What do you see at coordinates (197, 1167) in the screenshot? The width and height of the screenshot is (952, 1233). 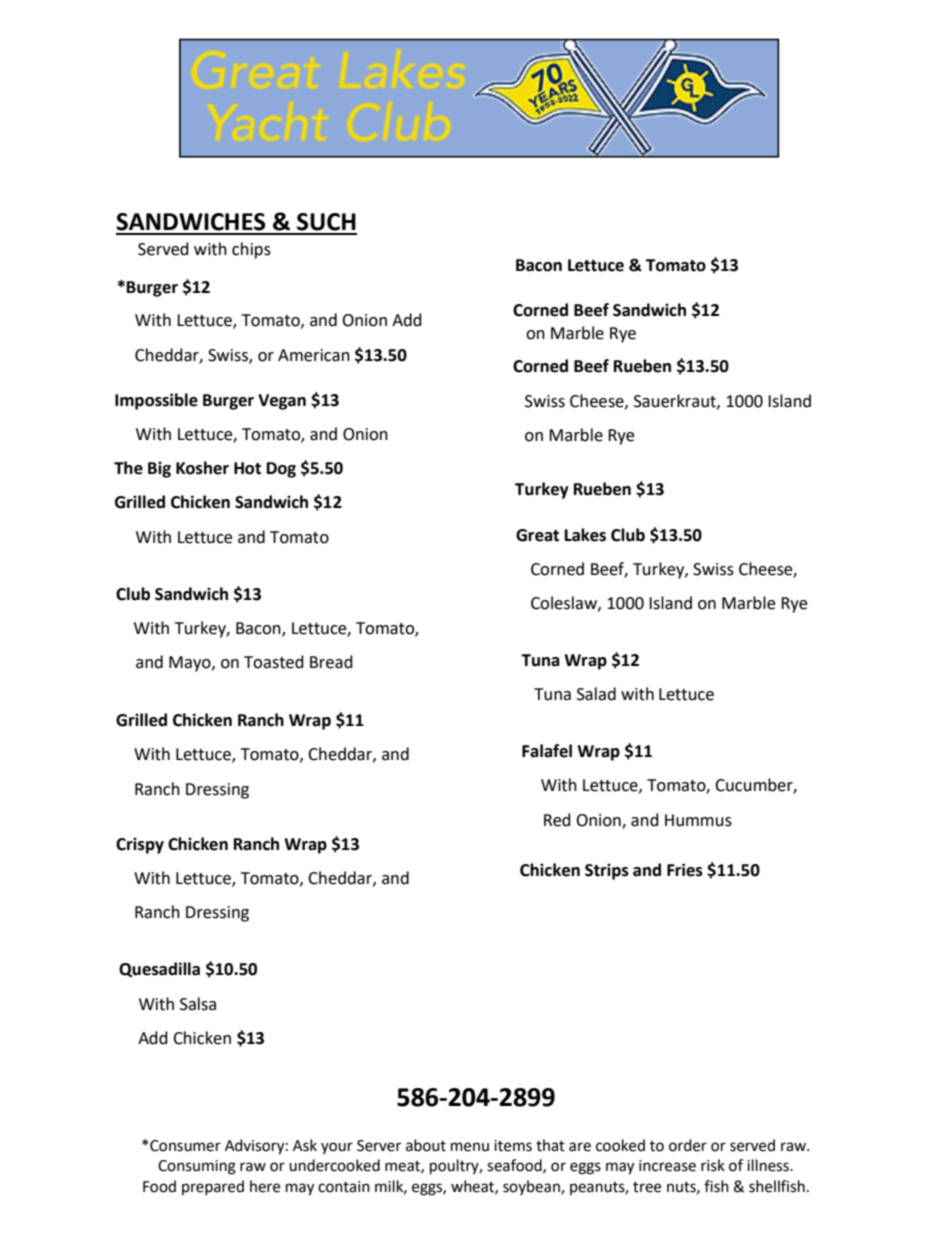 I see `Consuming` at bounding box center [197, 1167].
